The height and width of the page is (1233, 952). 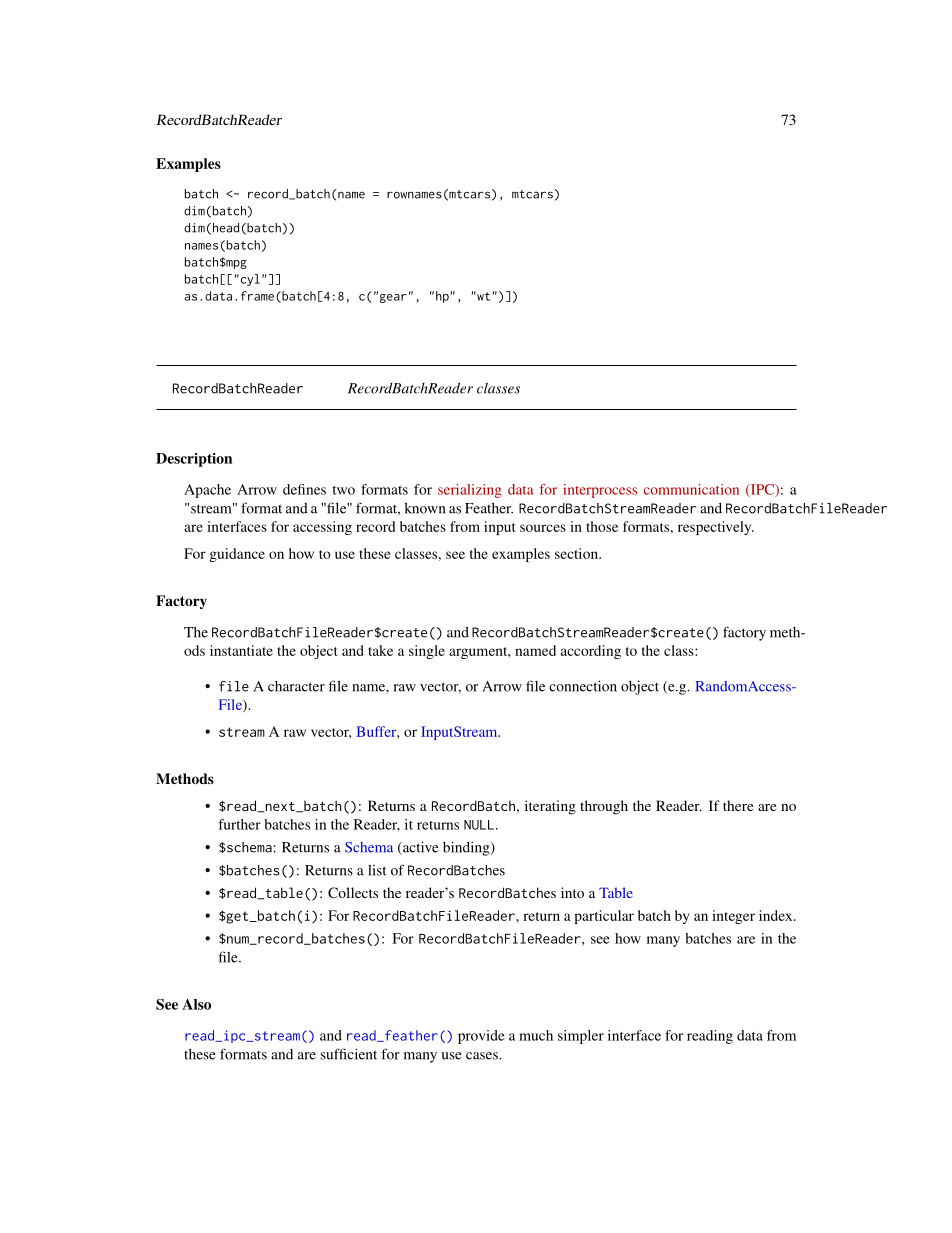 I want to click on integer, so click(x=733, y=917).
